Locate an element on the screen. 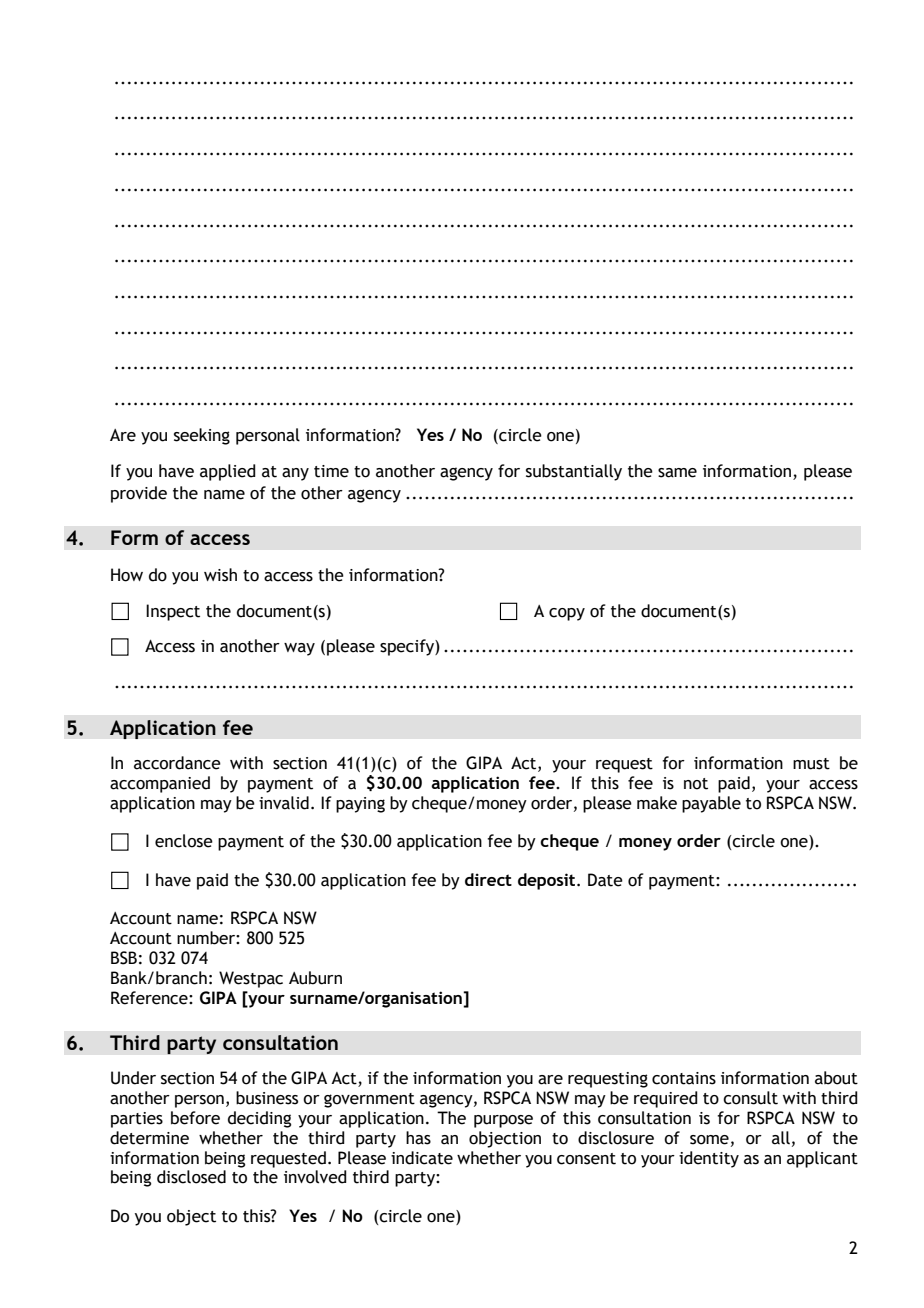 This screenshot has width=924, height=1308. direct is located at coordinates (488, 879).
